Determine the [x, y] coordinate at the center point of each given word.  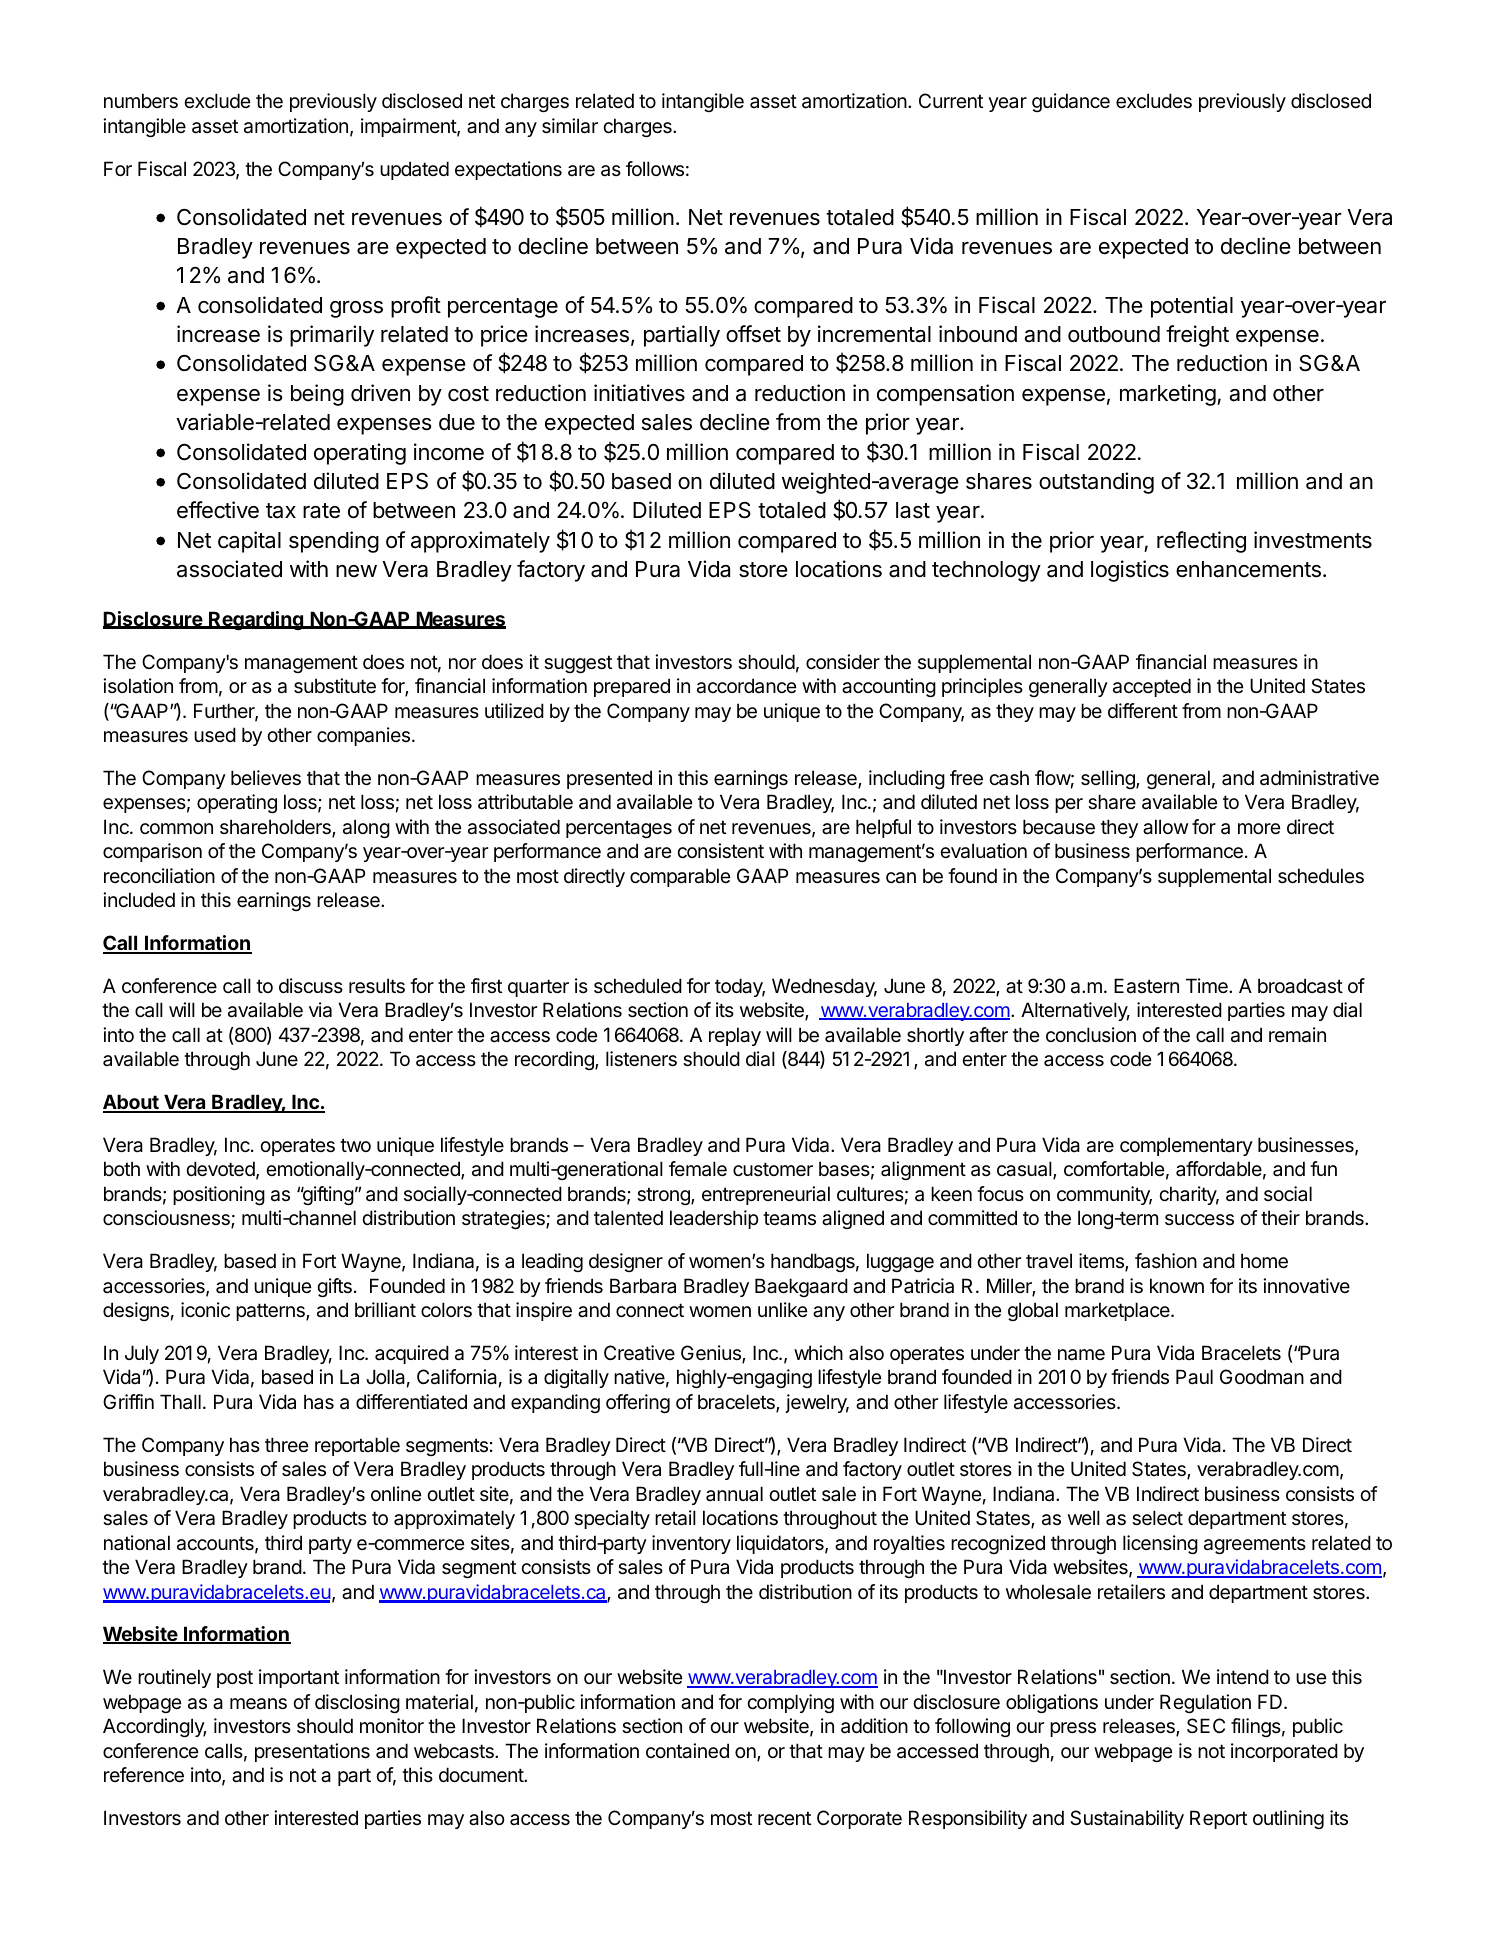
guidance [1071, 102]
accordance [746, 686]
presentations [312, 1752]
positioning [219, 1195]
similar [570, 126]
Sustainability [1127, 1819]
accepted [1152, 687]
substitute [335, 686]
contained [687, 1751]
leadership [714, 1219]
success [1199, 1220]
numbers [141, 101]
